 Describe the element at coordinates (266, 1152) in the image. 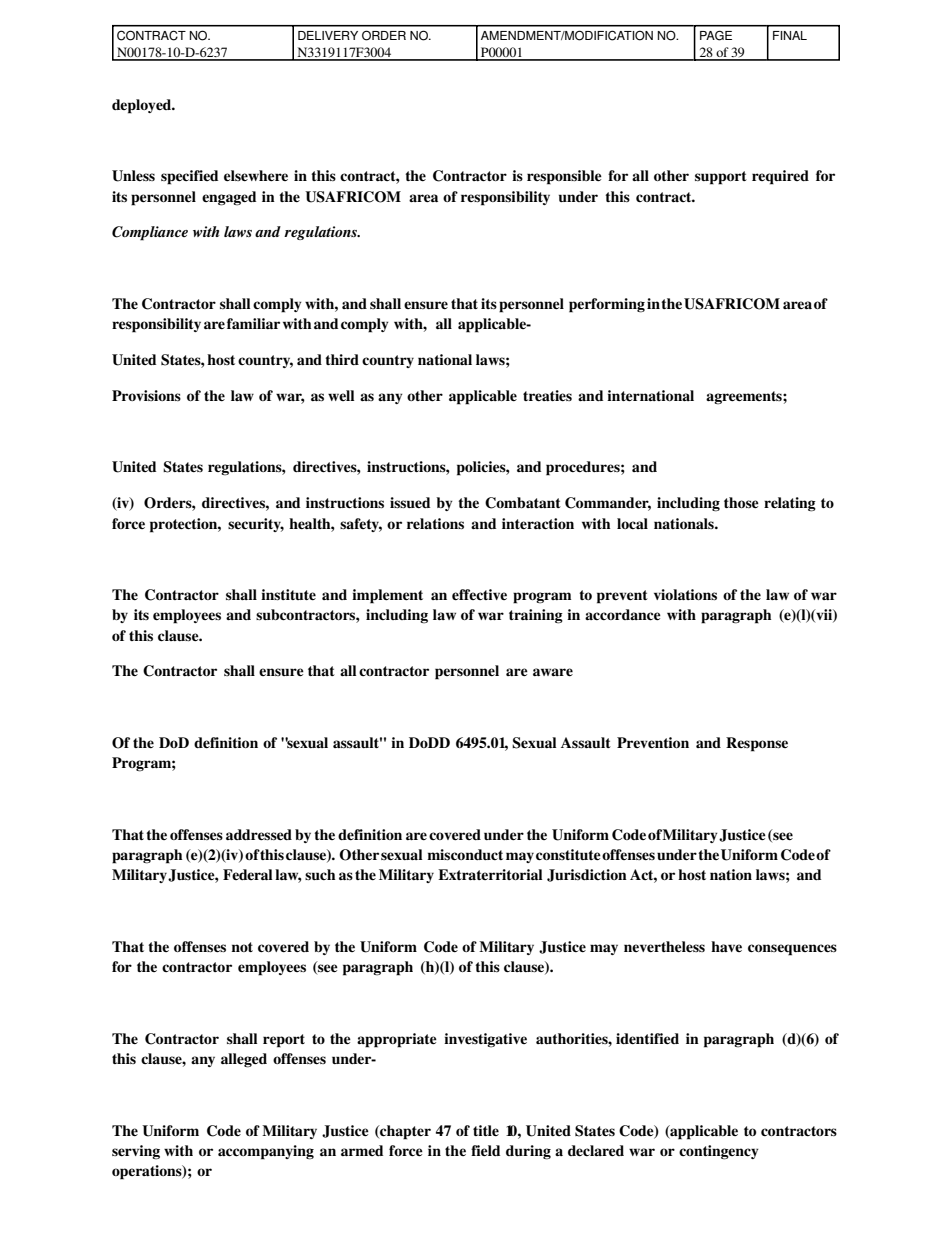

I see `accompanying` at that location.
